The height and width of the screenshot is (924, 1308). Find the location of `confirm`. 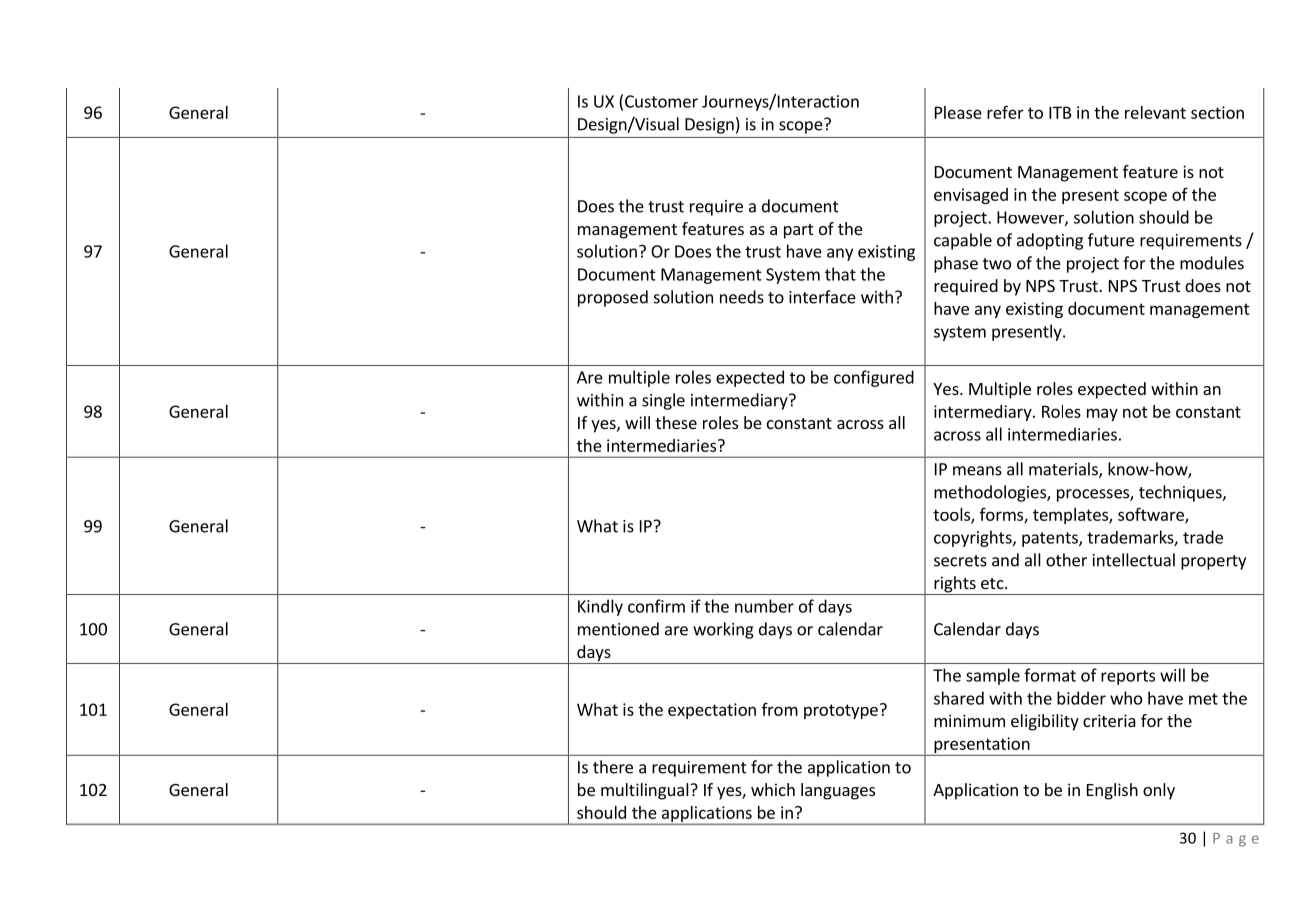

confirm is located at coordinates (656, 606).
